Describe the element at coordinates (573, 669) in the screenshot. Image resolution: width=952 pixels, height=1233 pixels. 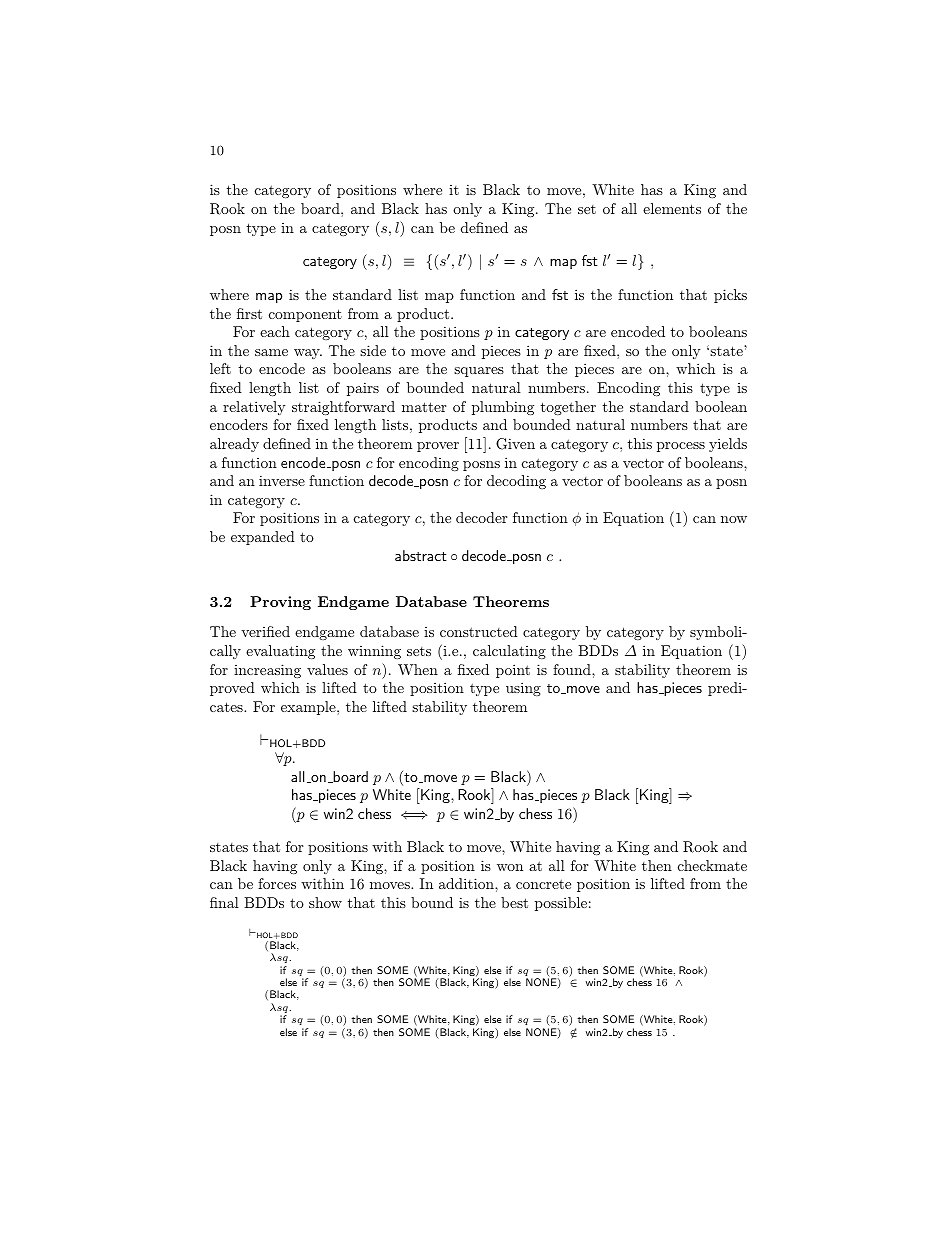
I see `found` at that location.
